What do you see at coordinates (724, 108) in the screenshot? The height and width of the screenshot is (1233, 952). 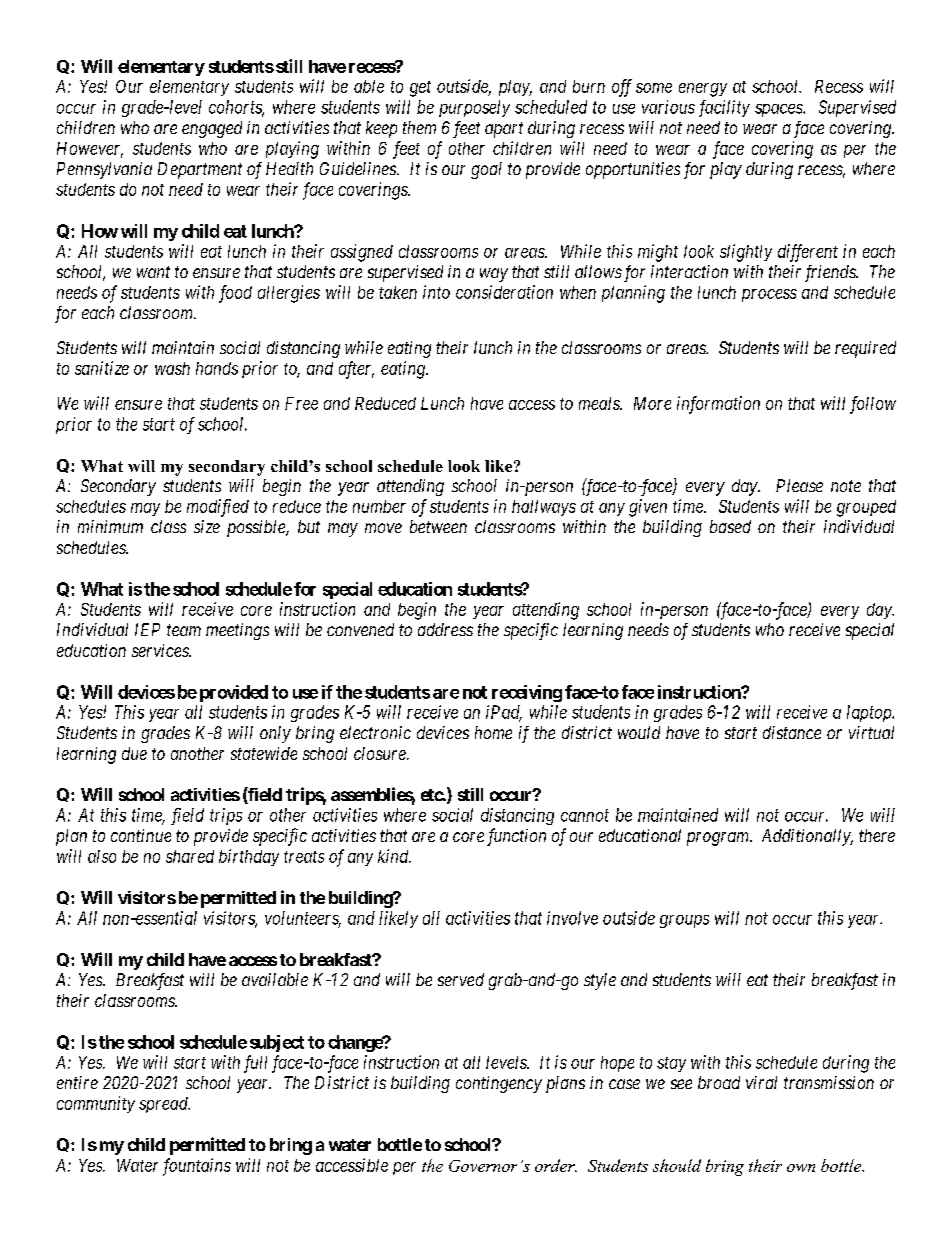 I see `facility` at bounding box center [724, 108].
